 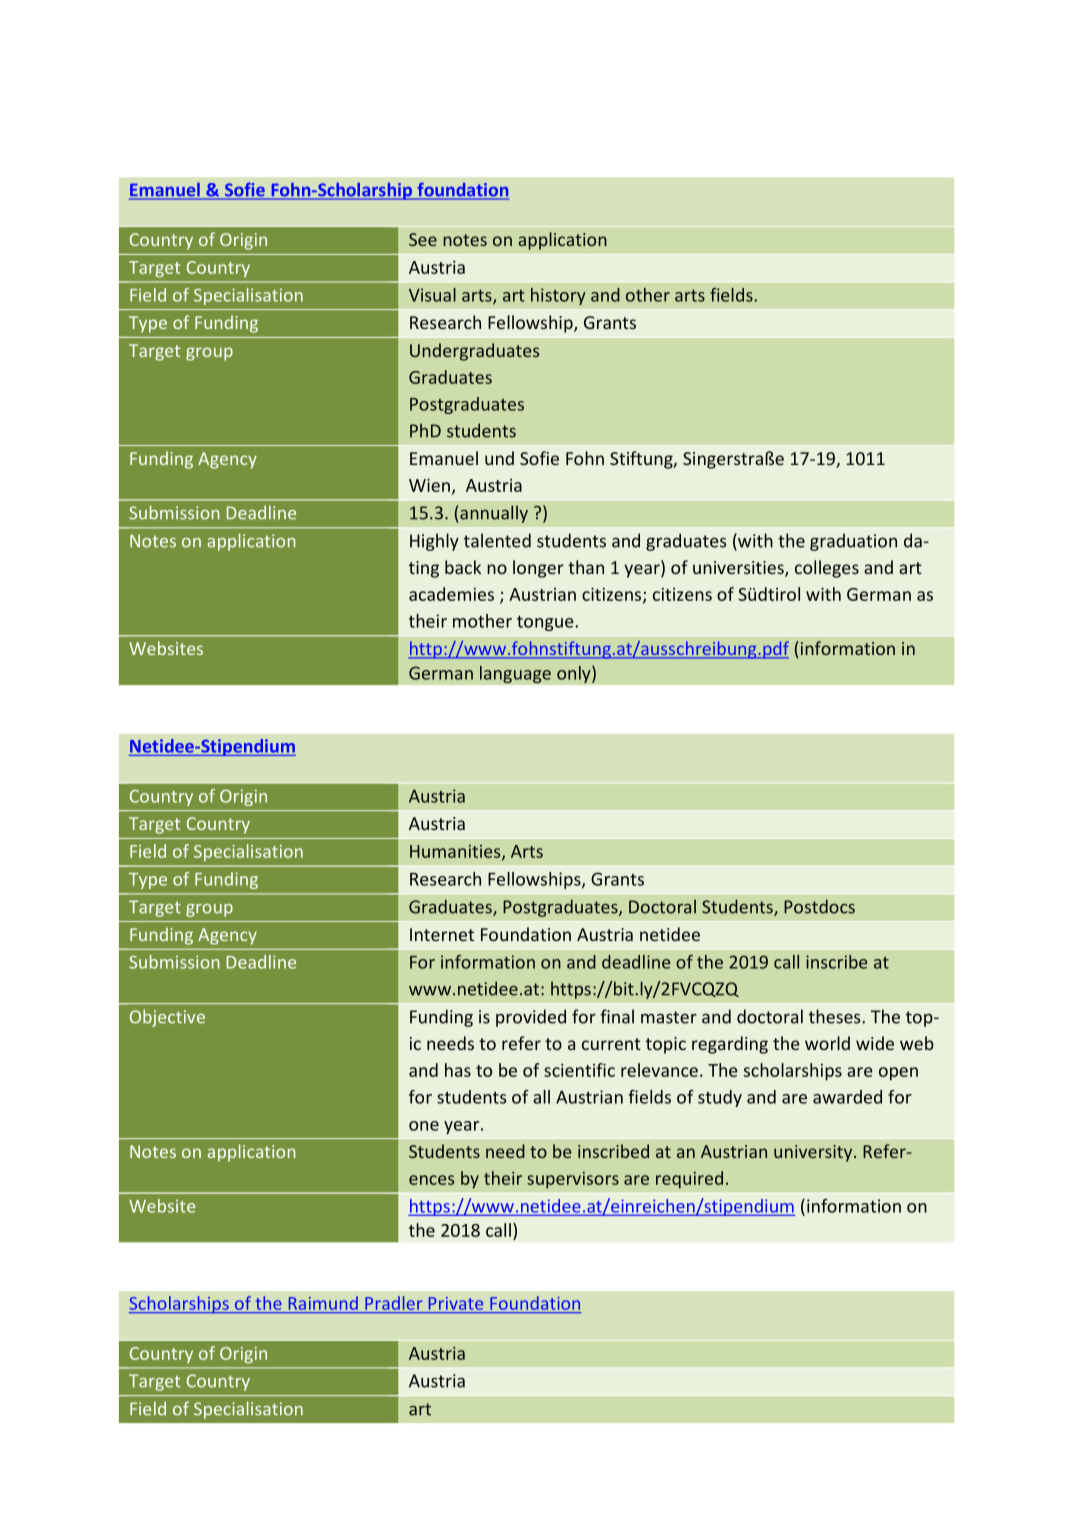 What do you see at coordinates (558, 296) in the image?
I see `history` at bounding box center [558, 296].
